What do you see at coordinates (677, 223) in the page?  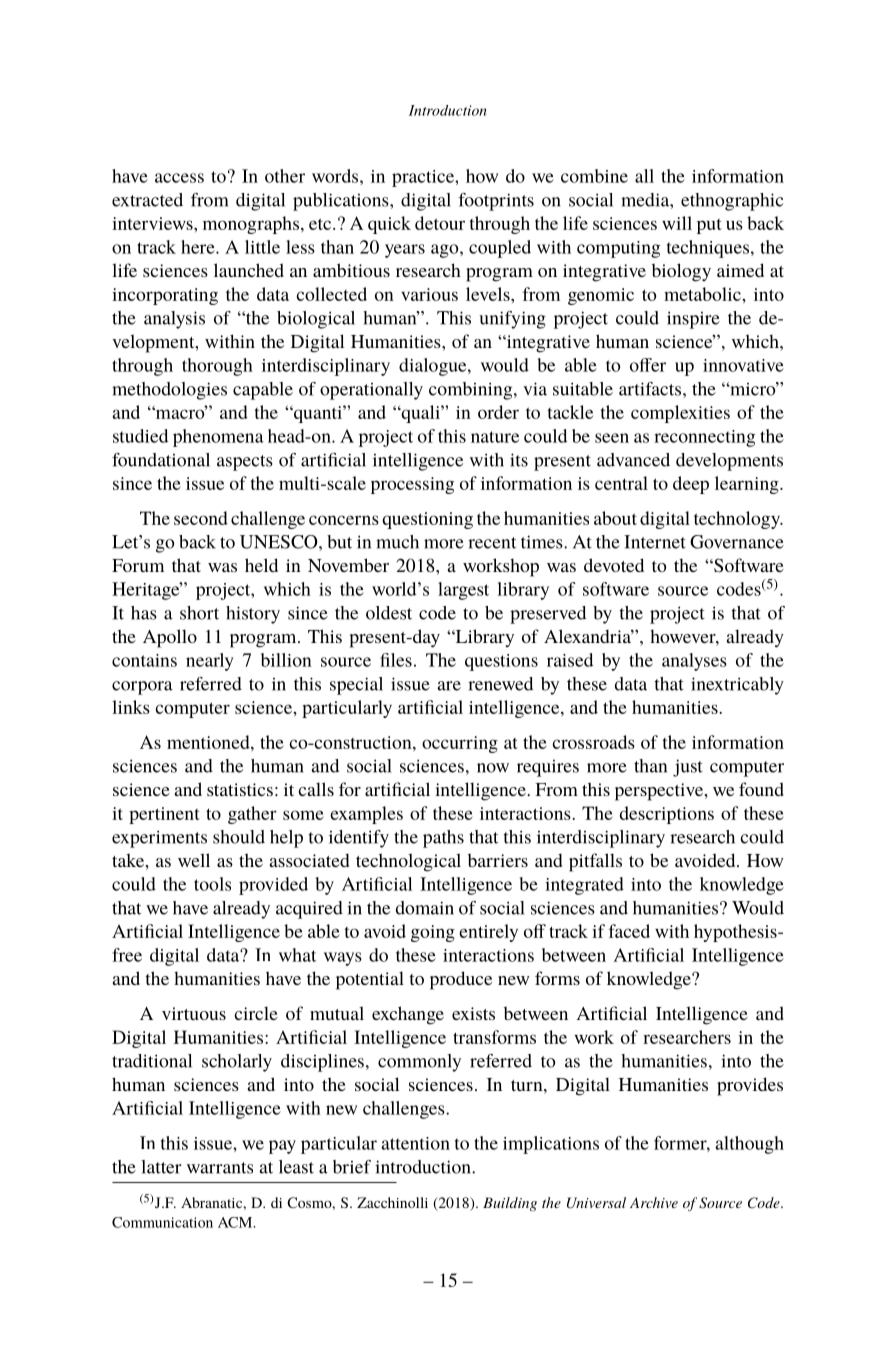 I see `will` at bounding box center [677, 223].
